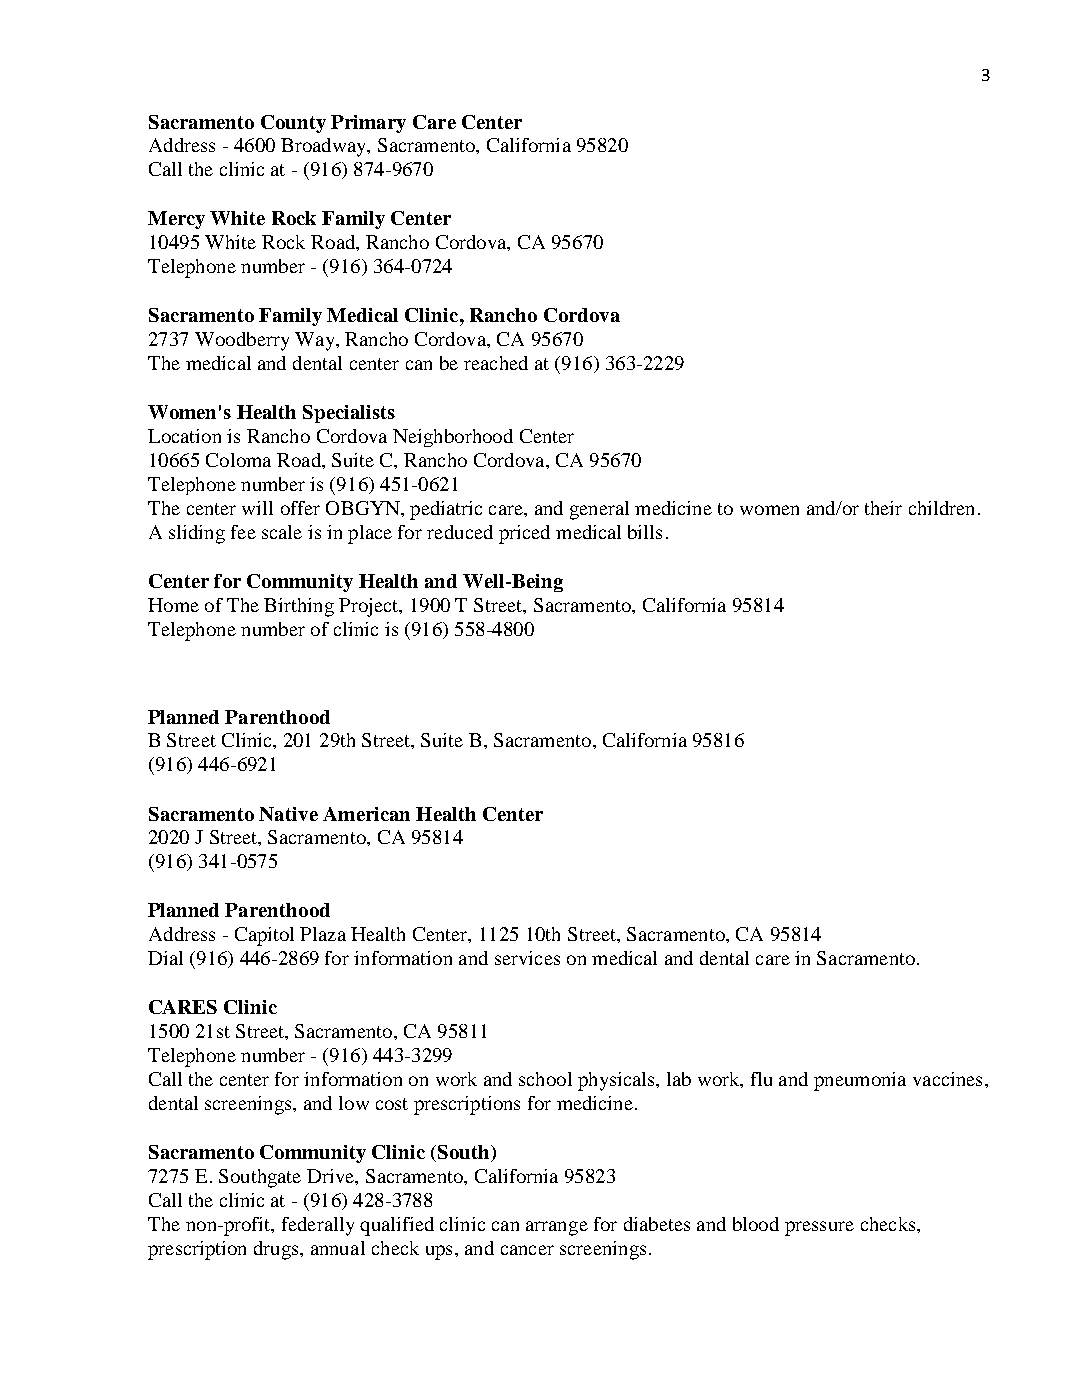 This page has width=1065, height=1378. Describe the element at coordinates (368, 124) in the page. I see `Primary` at that location.
